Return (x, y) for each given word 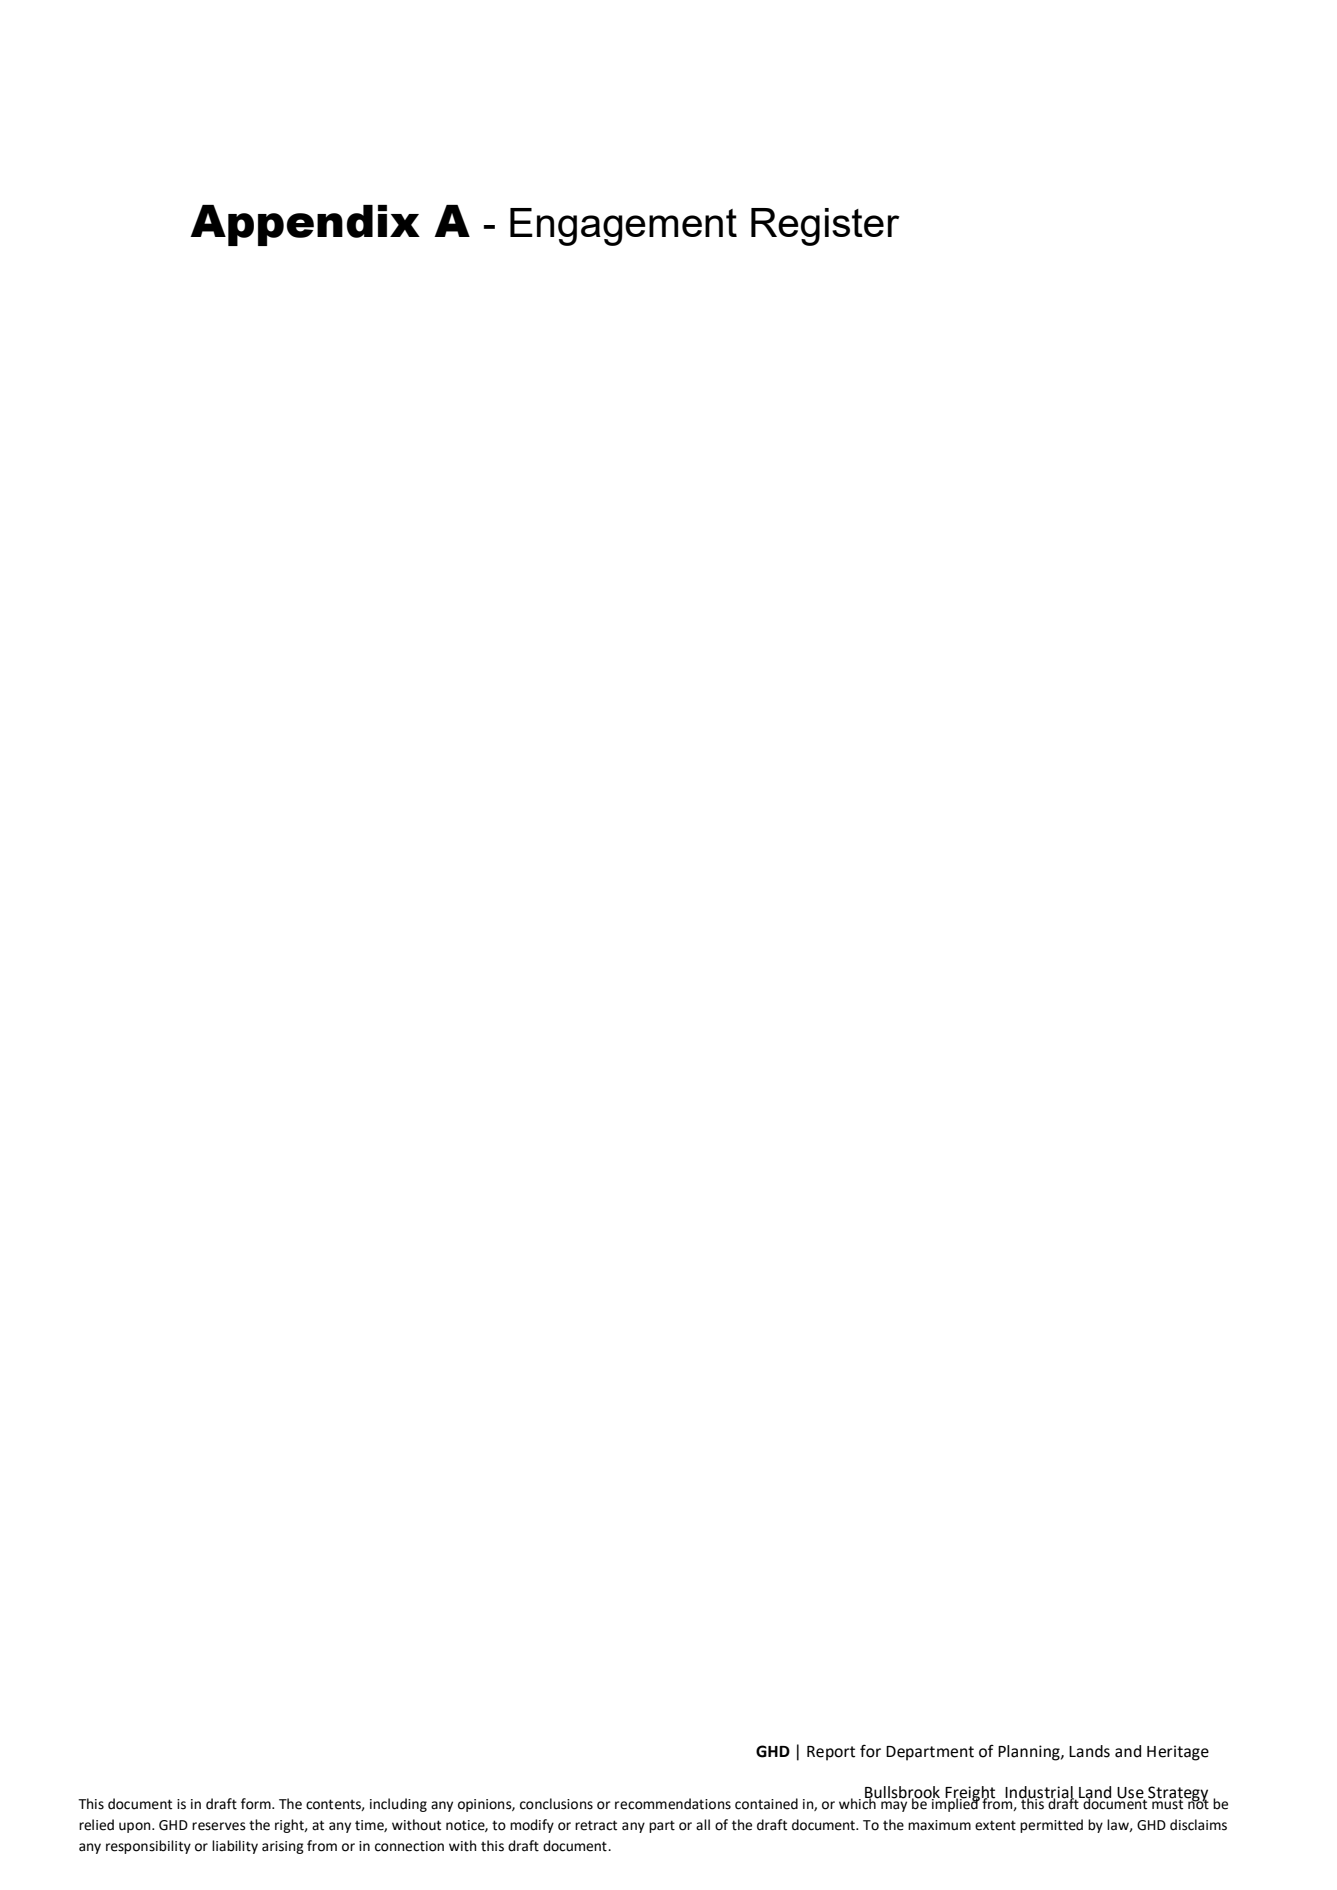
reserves (219, 1826)
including (398, 1805)
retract (596, 1825)
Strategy (1177, 1795)
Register (825, 227)
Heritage (1178, 1753)
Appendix (305, 225)
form (257, 1804)
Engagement (623, 227)
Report (831, 1753)
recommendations (673, 1804)
